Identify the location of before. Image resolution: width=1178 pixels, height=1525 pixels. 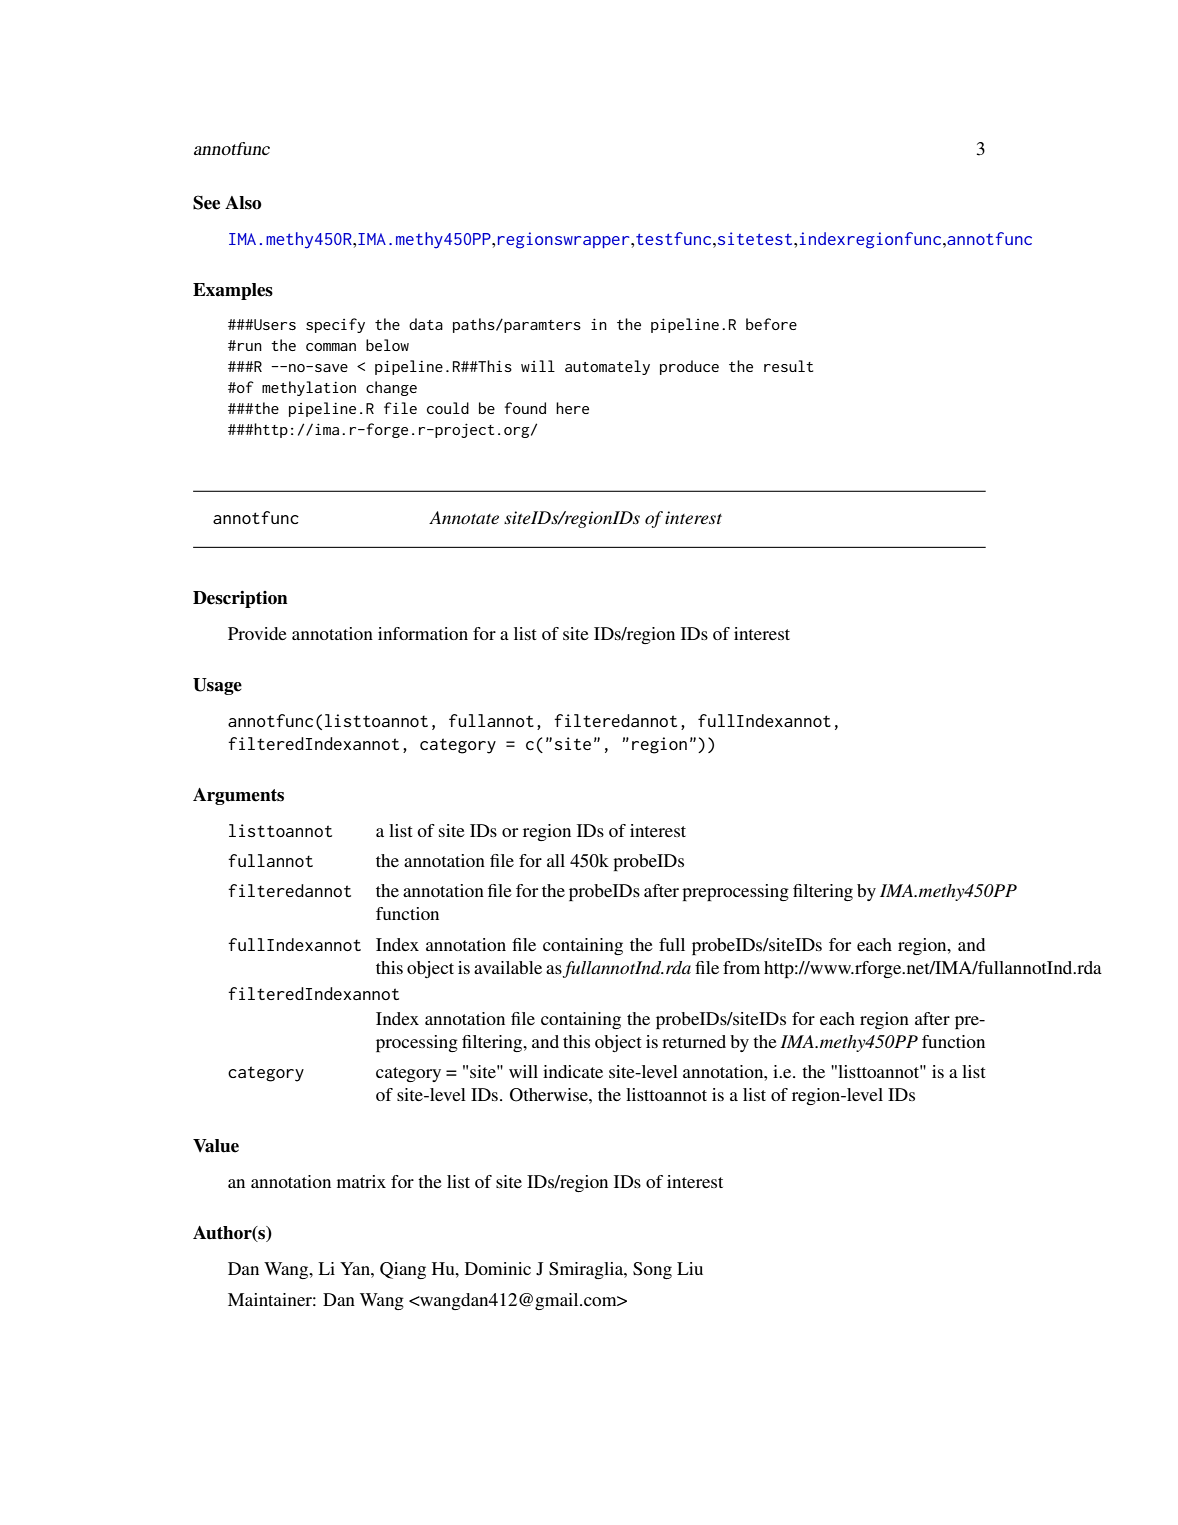
(771, 324).
